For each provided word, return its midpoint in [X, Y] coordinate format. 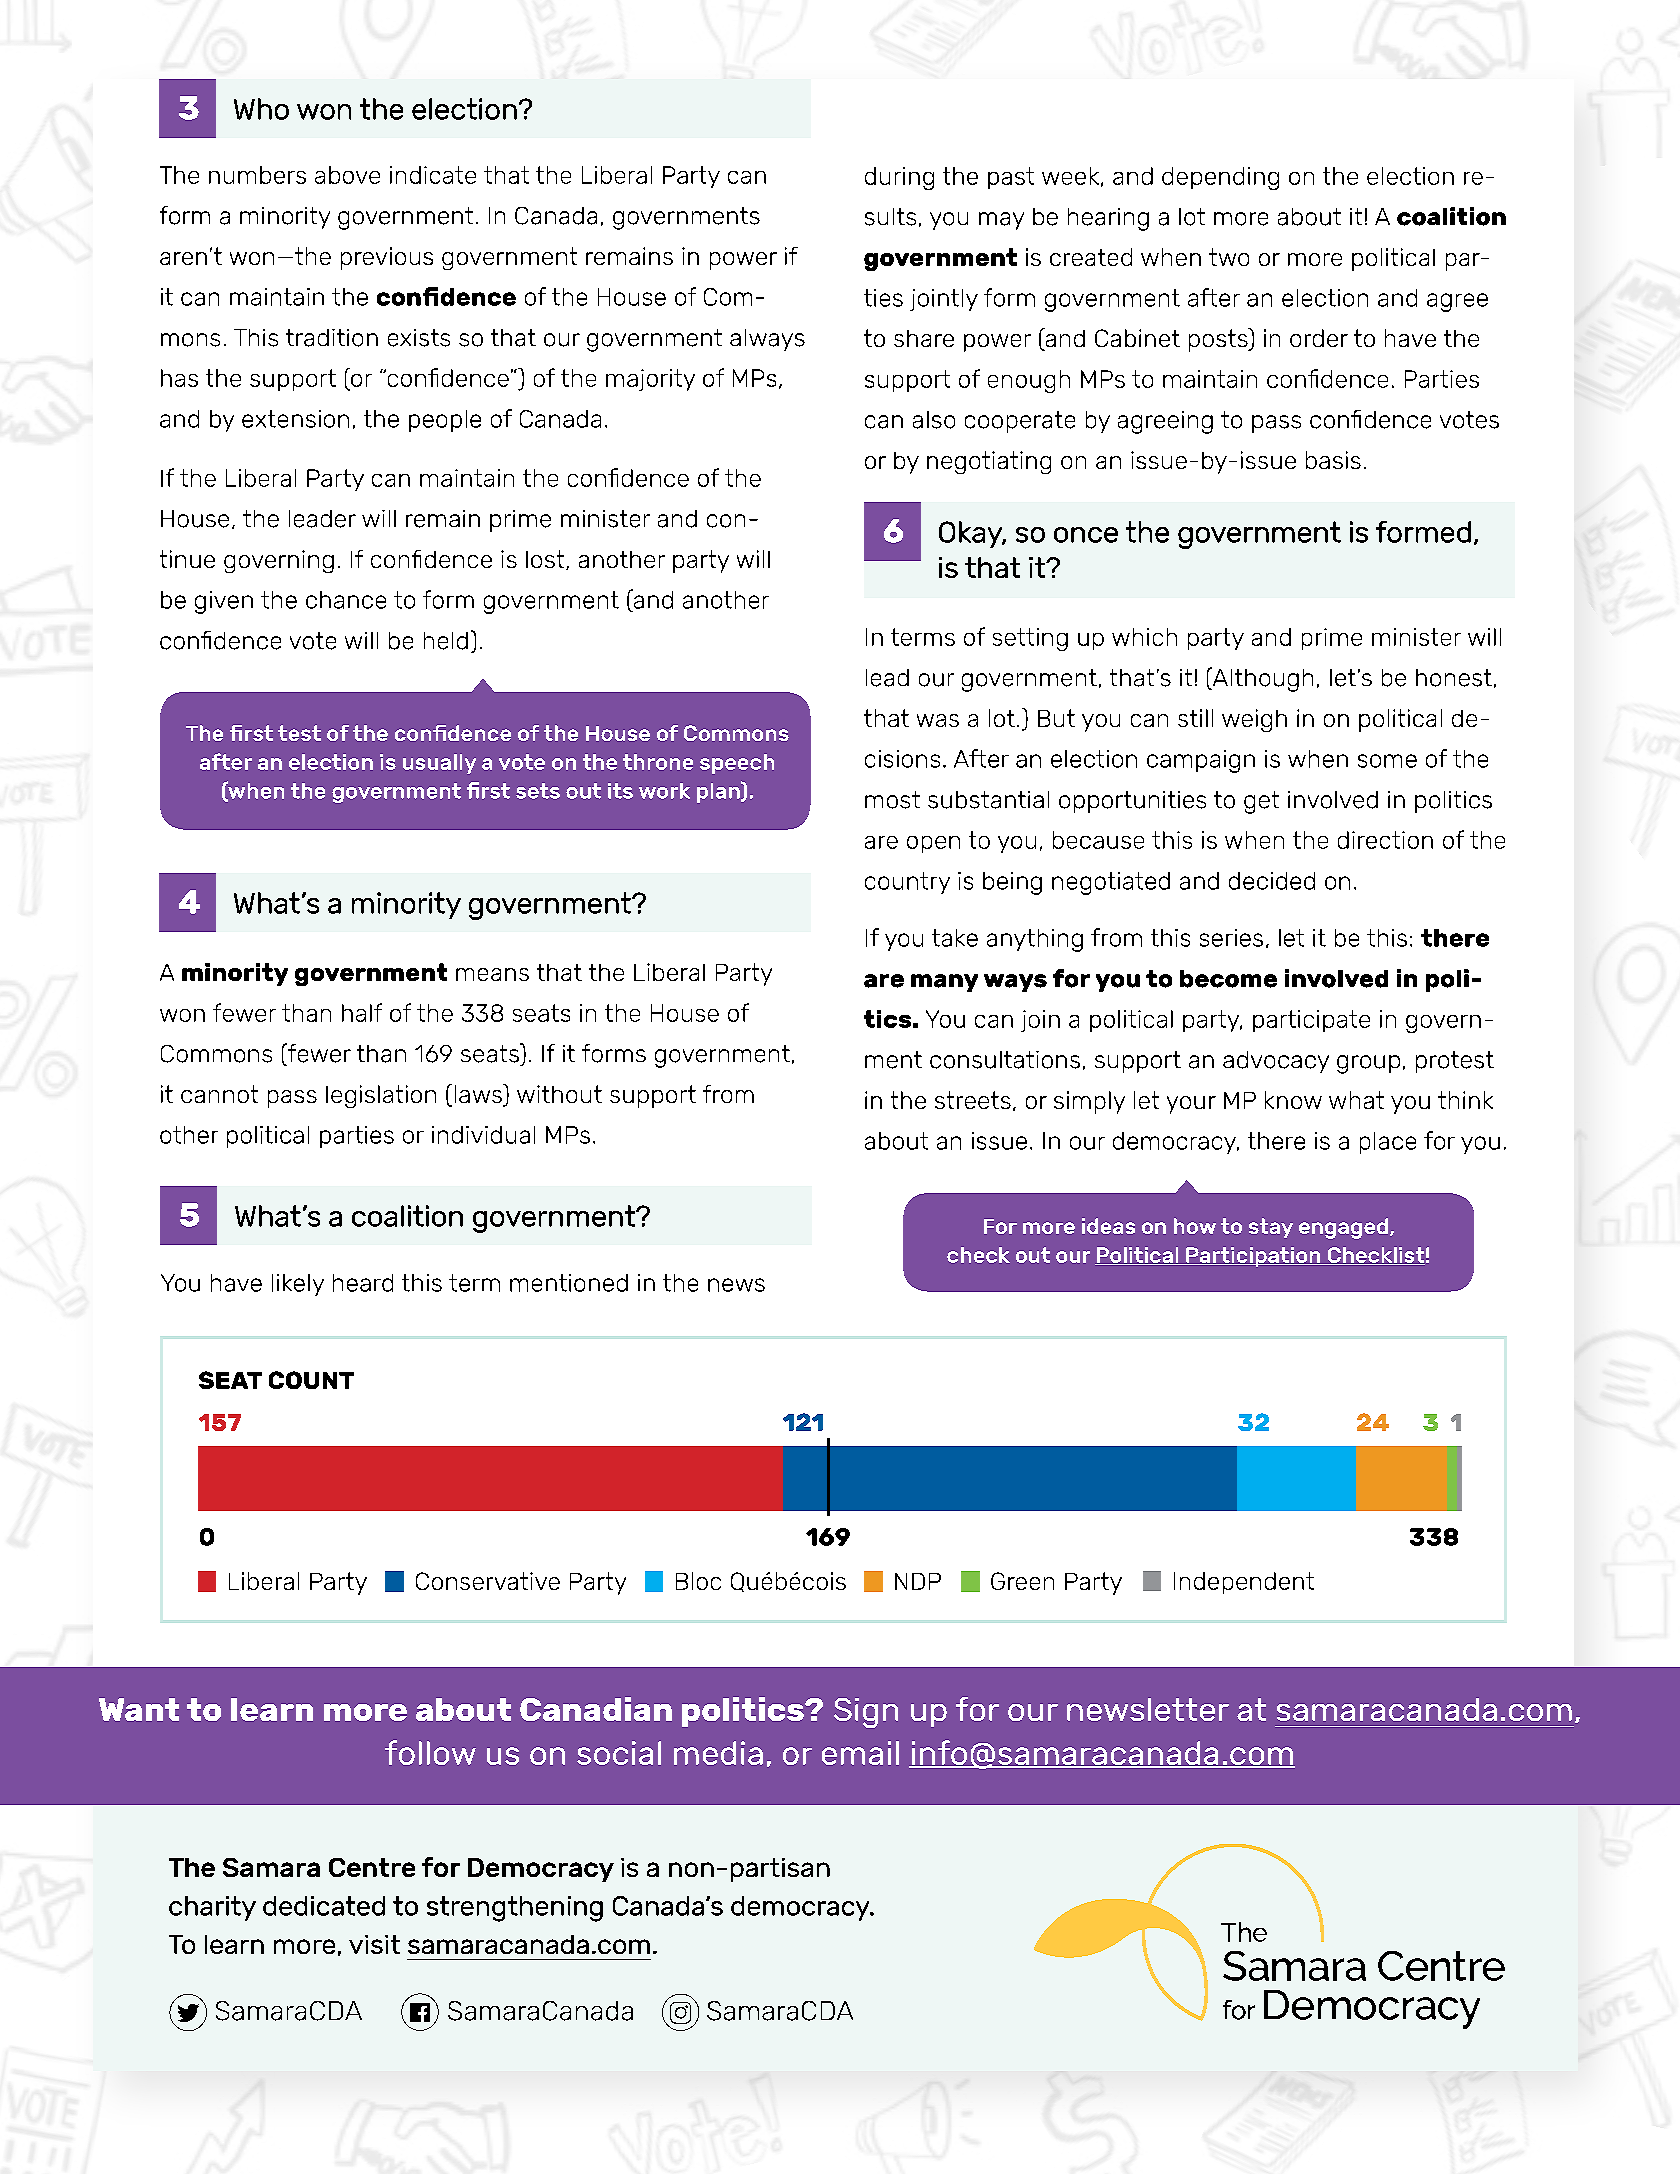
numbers [257, 175]
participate [1311, 1021]
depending [1220, 178]
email [860, 1753]
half [362, 1012]
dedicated [324, 1906]
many [944, 983]
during [899, 178]
